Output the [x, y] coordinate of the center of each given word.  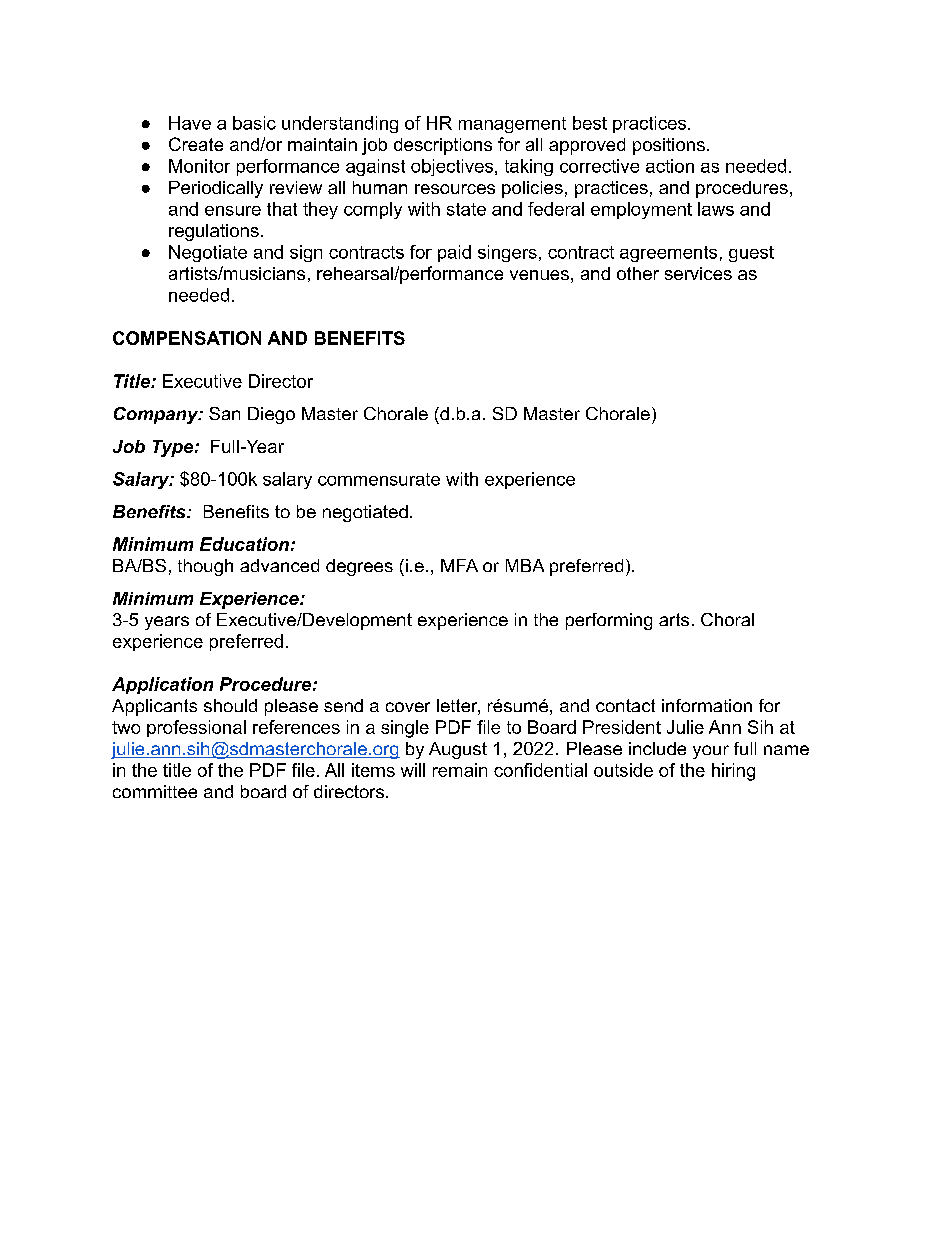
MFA [459, 565]
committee [155, 791]
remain [460, 770]
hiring [733, 772]
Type [174, 448]
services [698, 273]
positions [669, 146]
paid [454, 253]
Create [196, 144]
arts [674, 619]
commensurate [379, 479]
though [205, 567]
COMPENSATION [187, 338]
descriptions [443, 146]
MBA [525, 565]
